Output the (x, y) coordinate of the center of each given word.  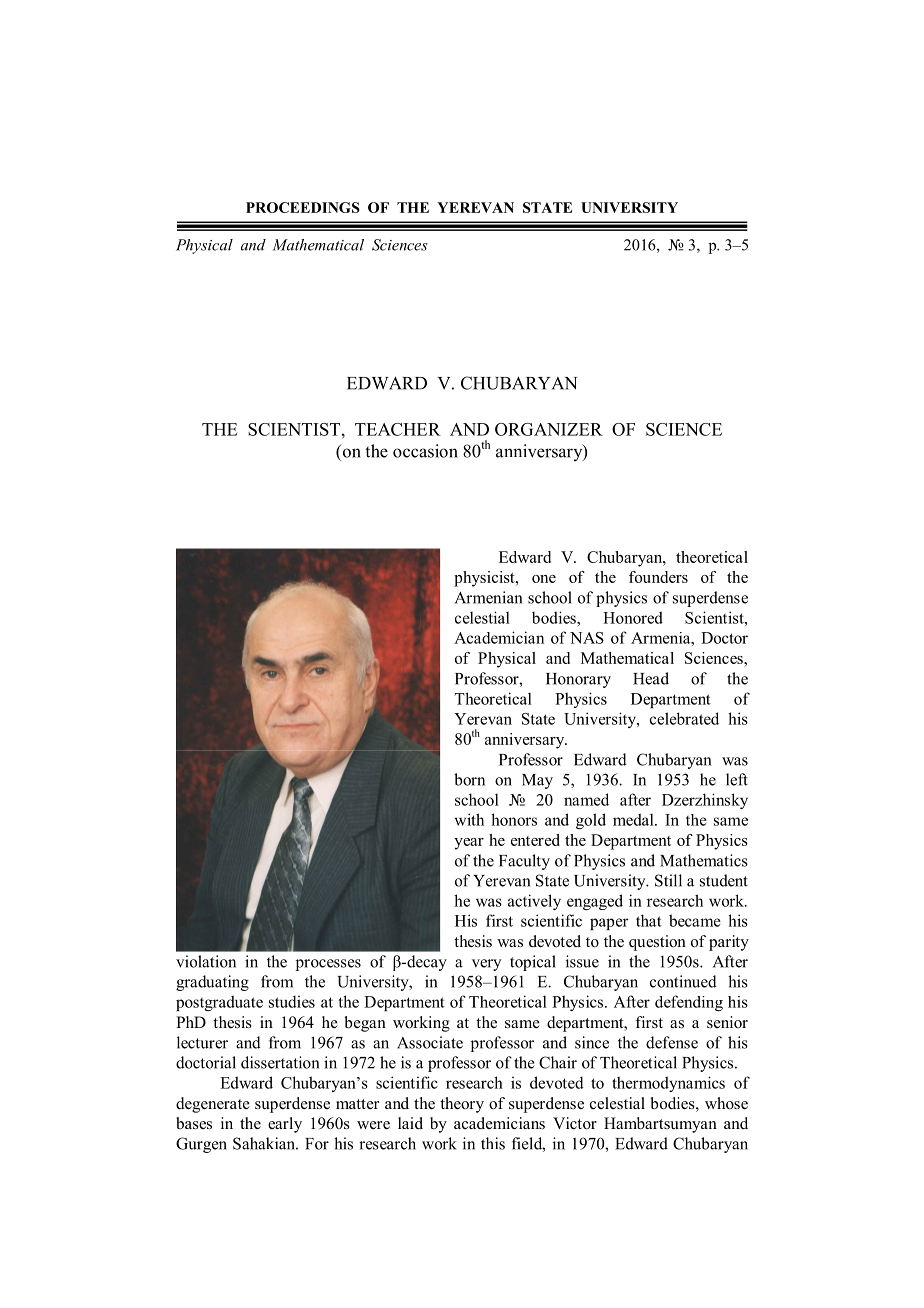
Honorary (578, 680)
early (285, 1125)
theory (462, 1105)
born (469, 779)
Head (651, 678)
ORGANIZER (549, 429)
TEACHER (398, 429)
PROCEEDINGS (303, 207)
